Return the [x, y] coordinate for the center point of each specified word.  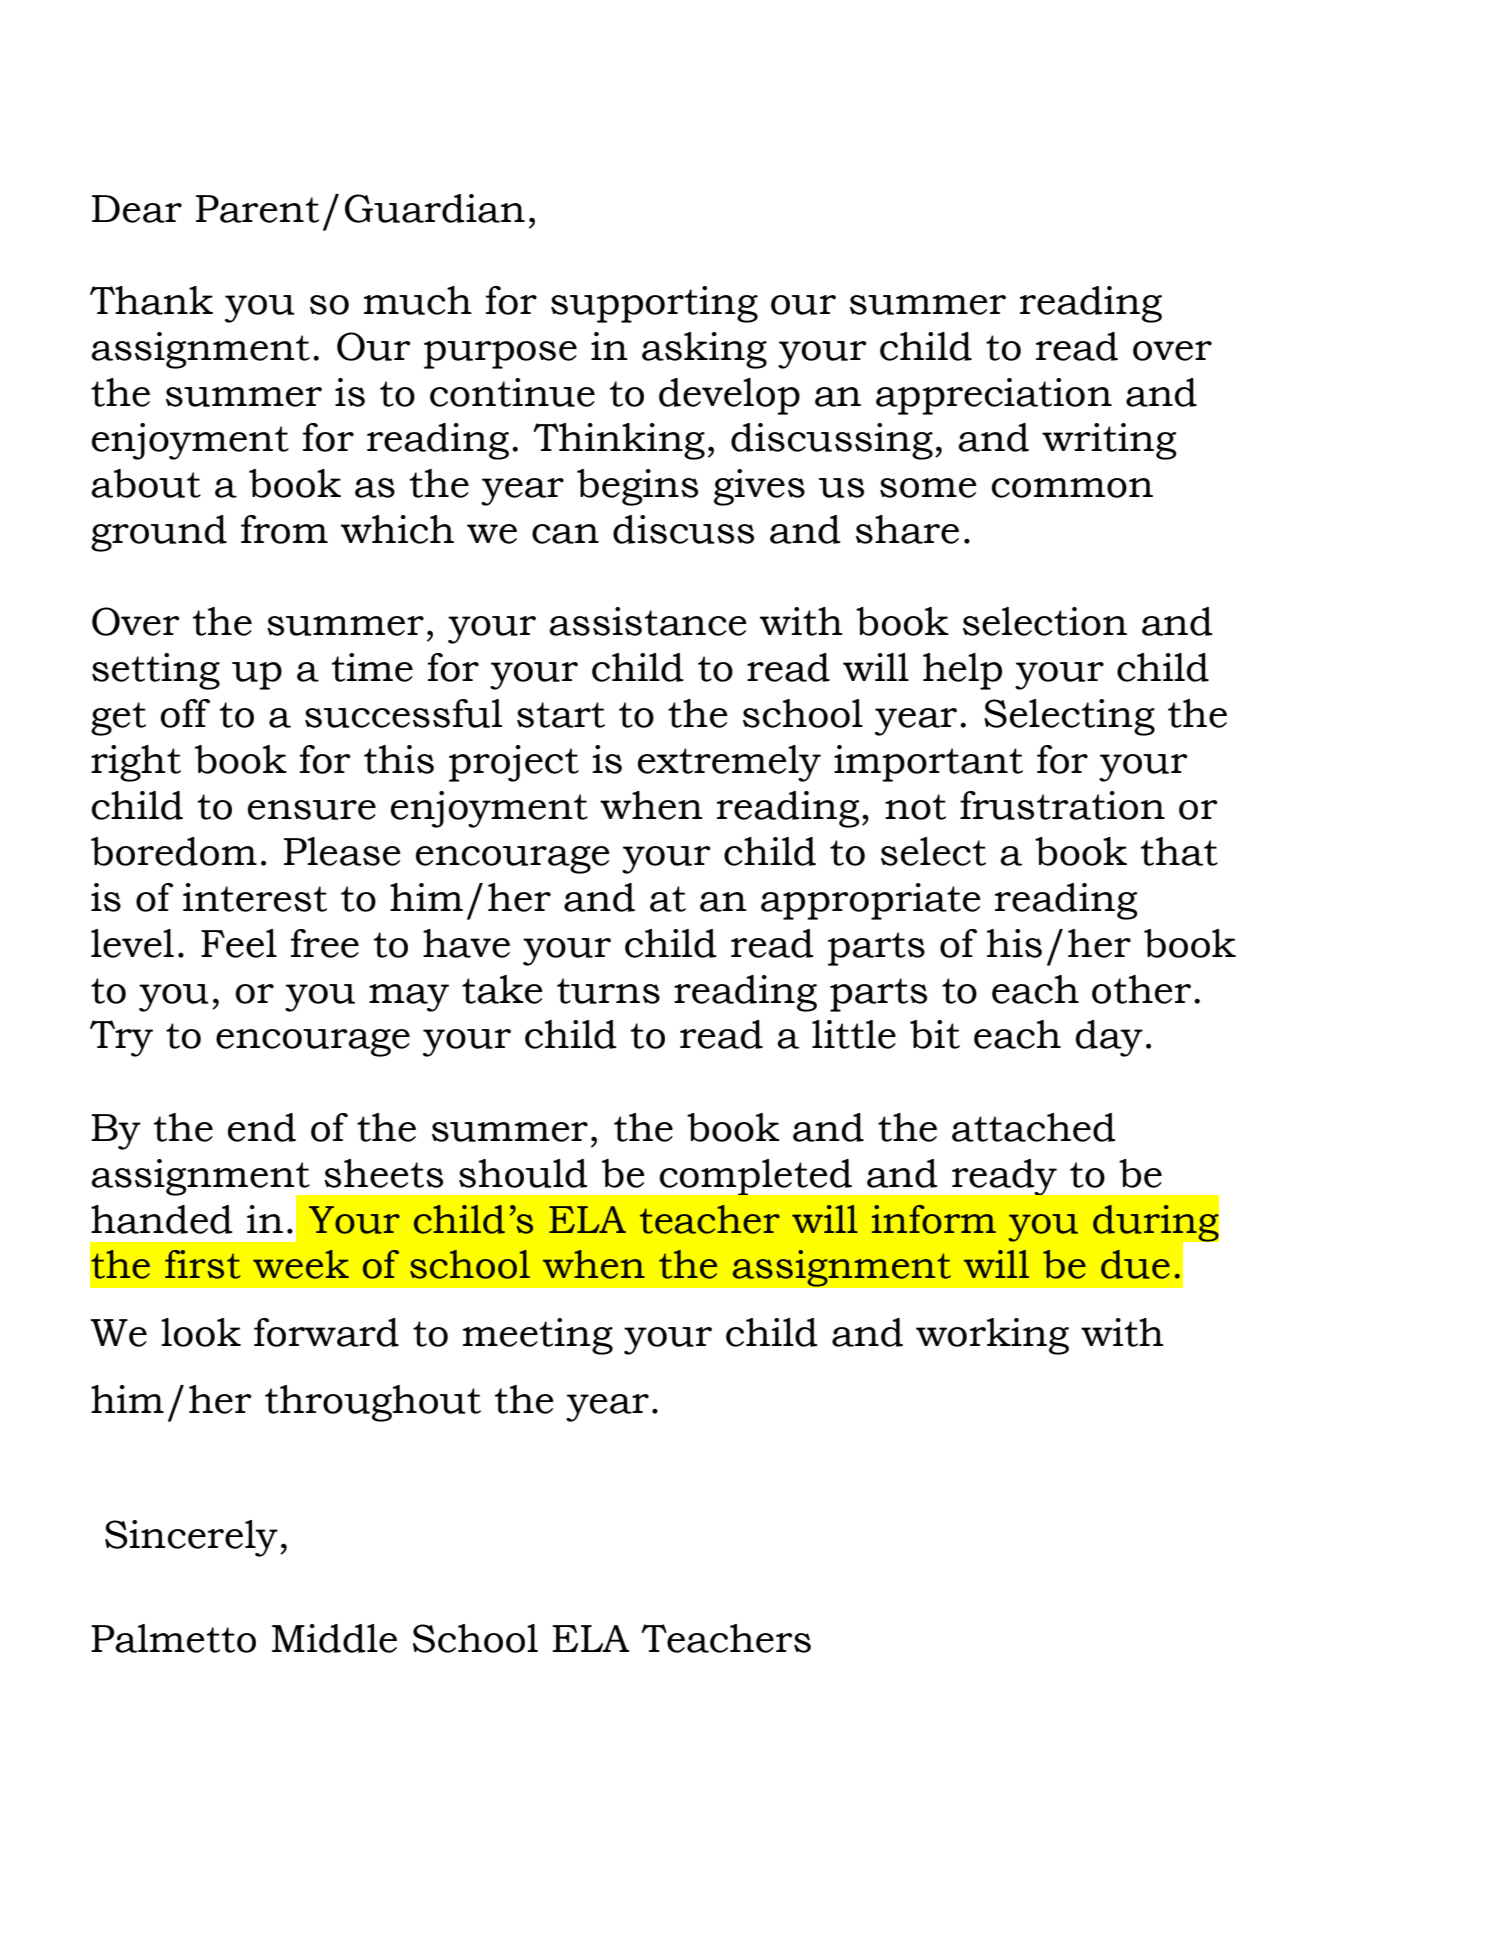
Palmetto [173, 1638]
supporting [654, 304]
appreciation [994, 396]
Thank [151, 300]
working [992, 1336]
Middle [334, 1638]
